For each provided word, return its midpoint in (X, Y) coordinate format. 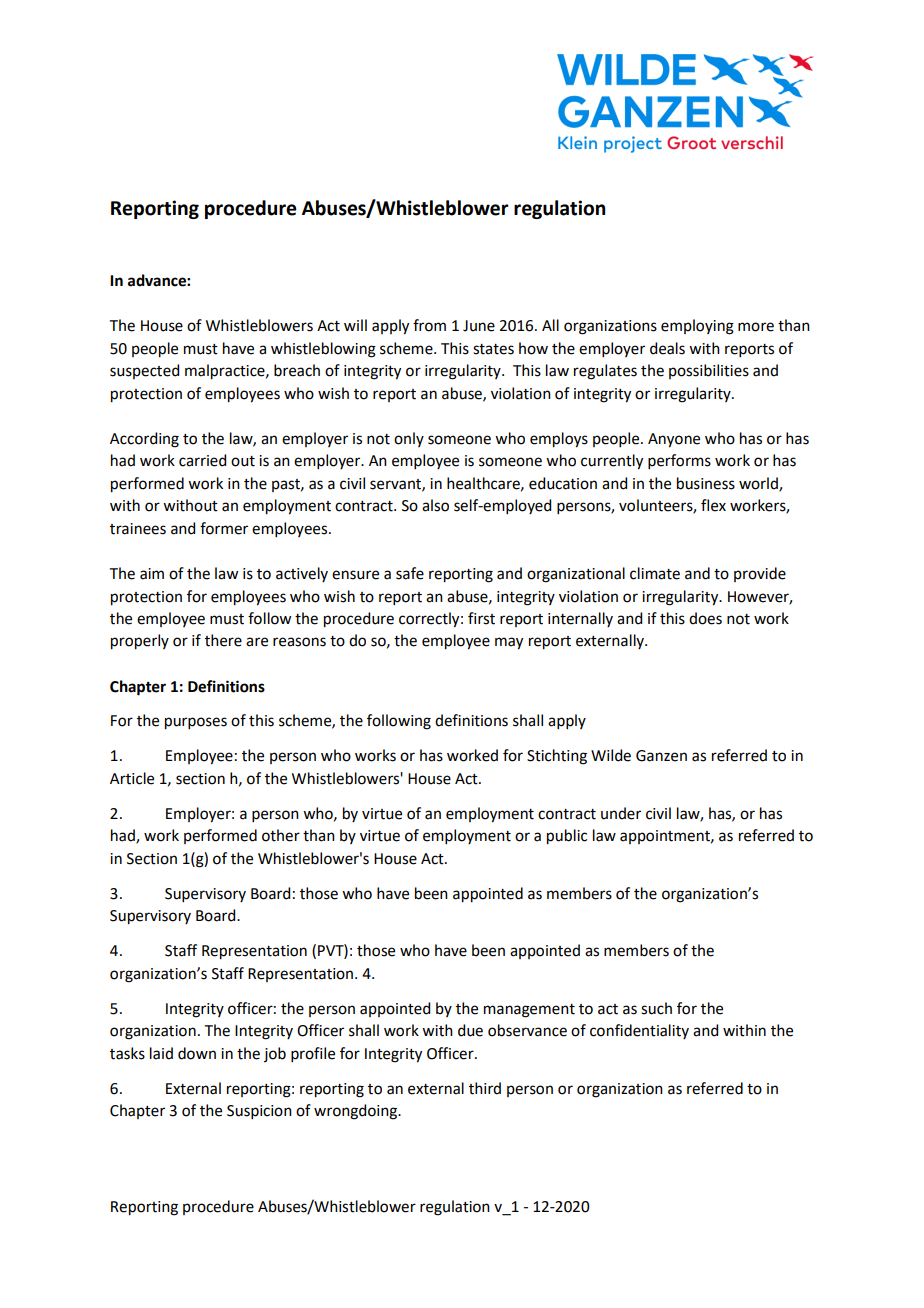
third (485, 1088)
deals (667, 348)
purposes (196, 723)
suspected (144, 371)
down (197, 1053)
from (429, 325)
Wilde (611, 755)
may (509, 643)
